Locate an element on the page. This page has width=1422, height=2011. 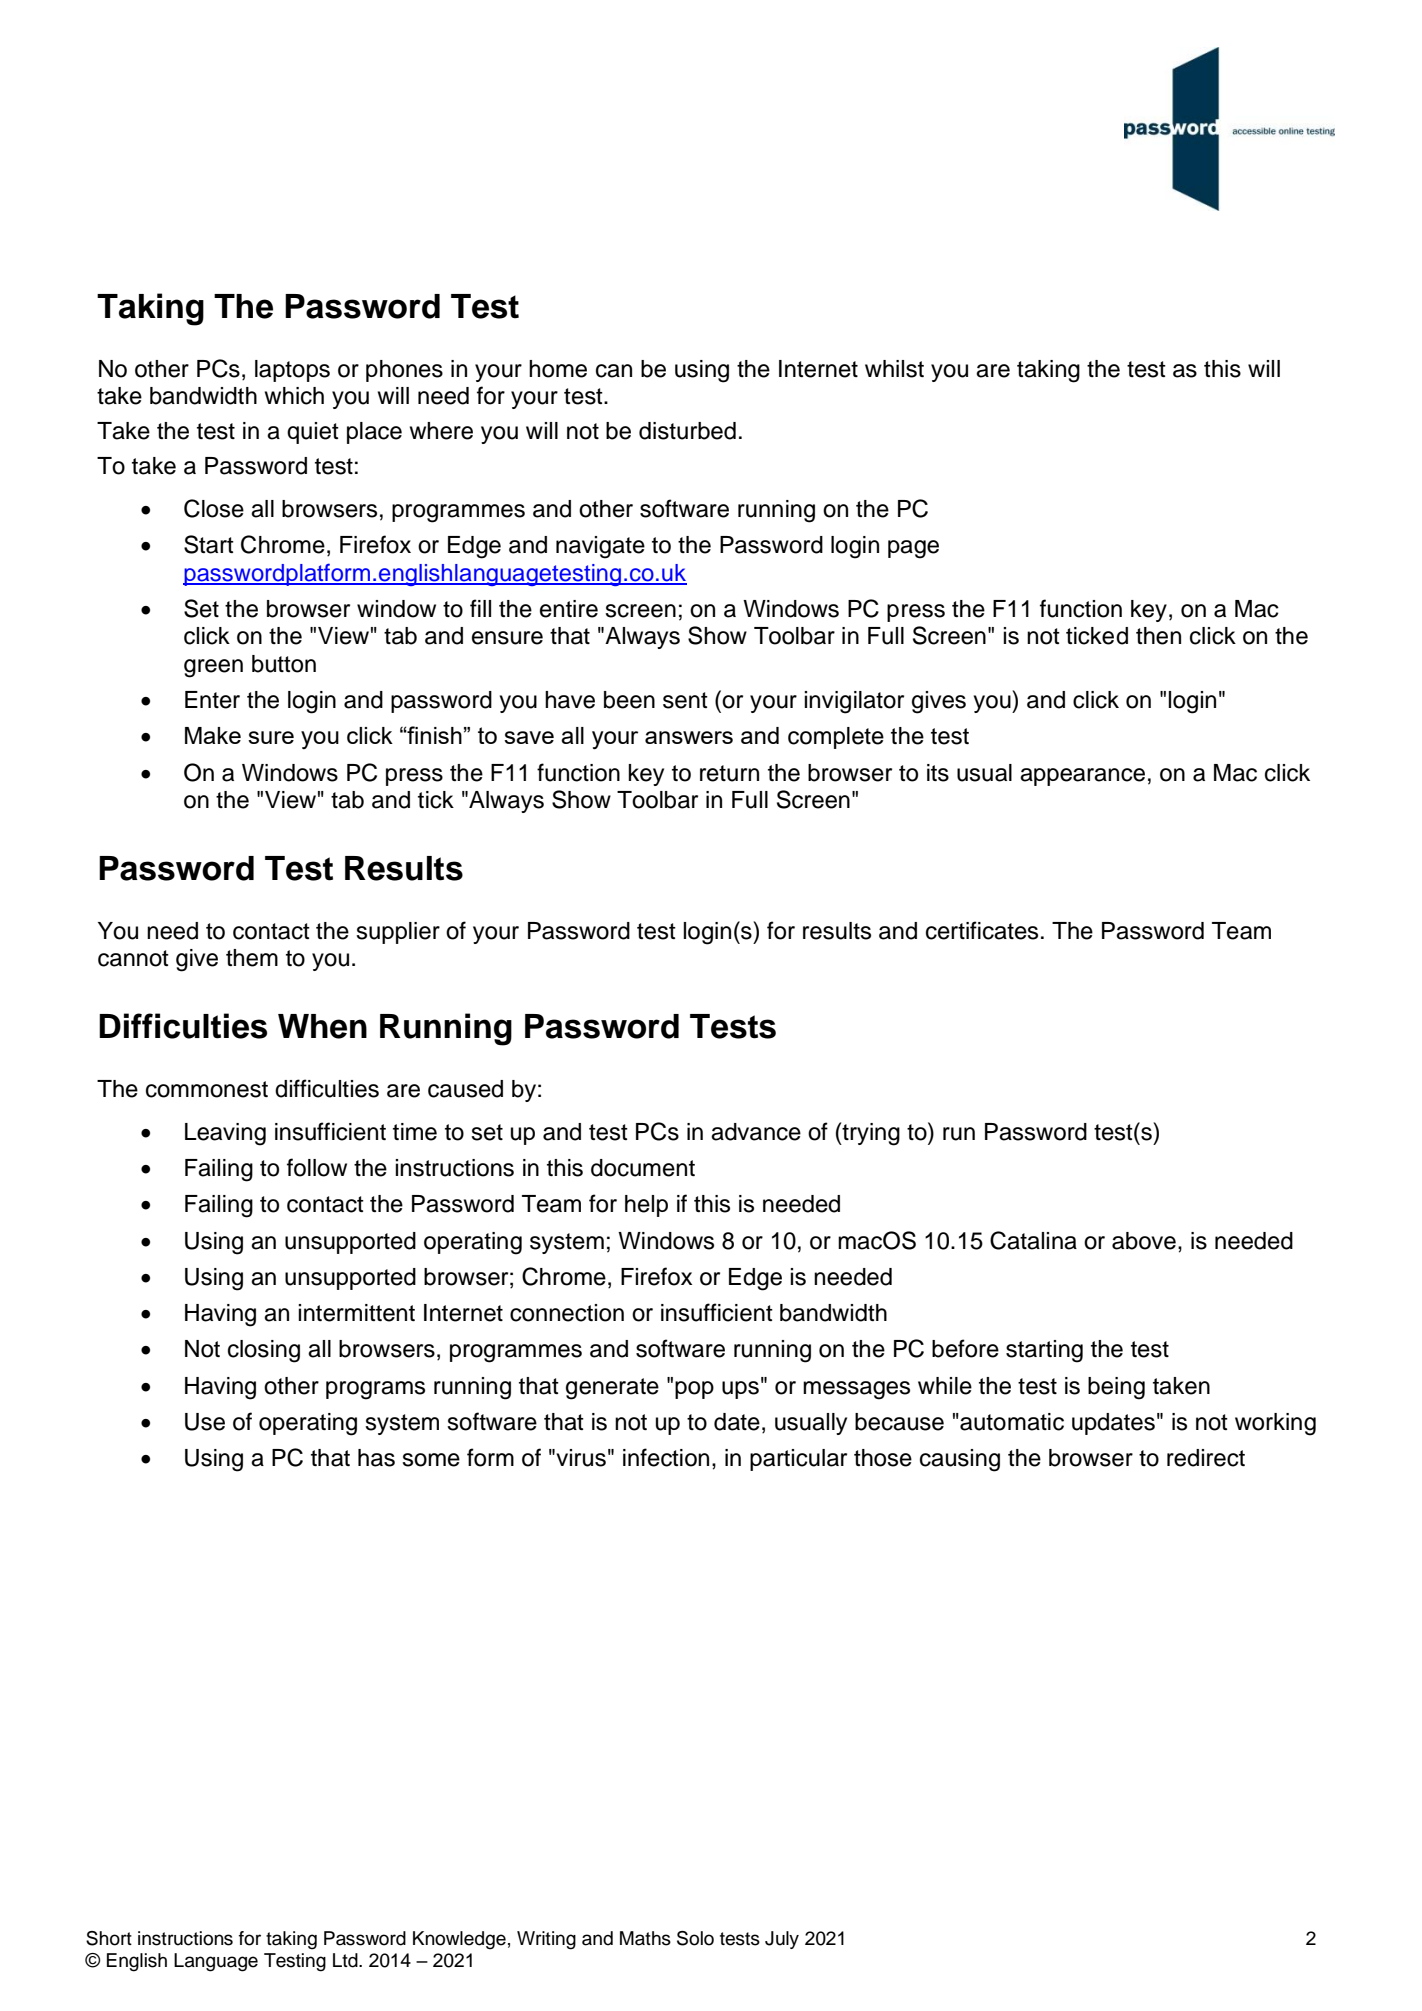
which is located at coordinates (294, 396).
